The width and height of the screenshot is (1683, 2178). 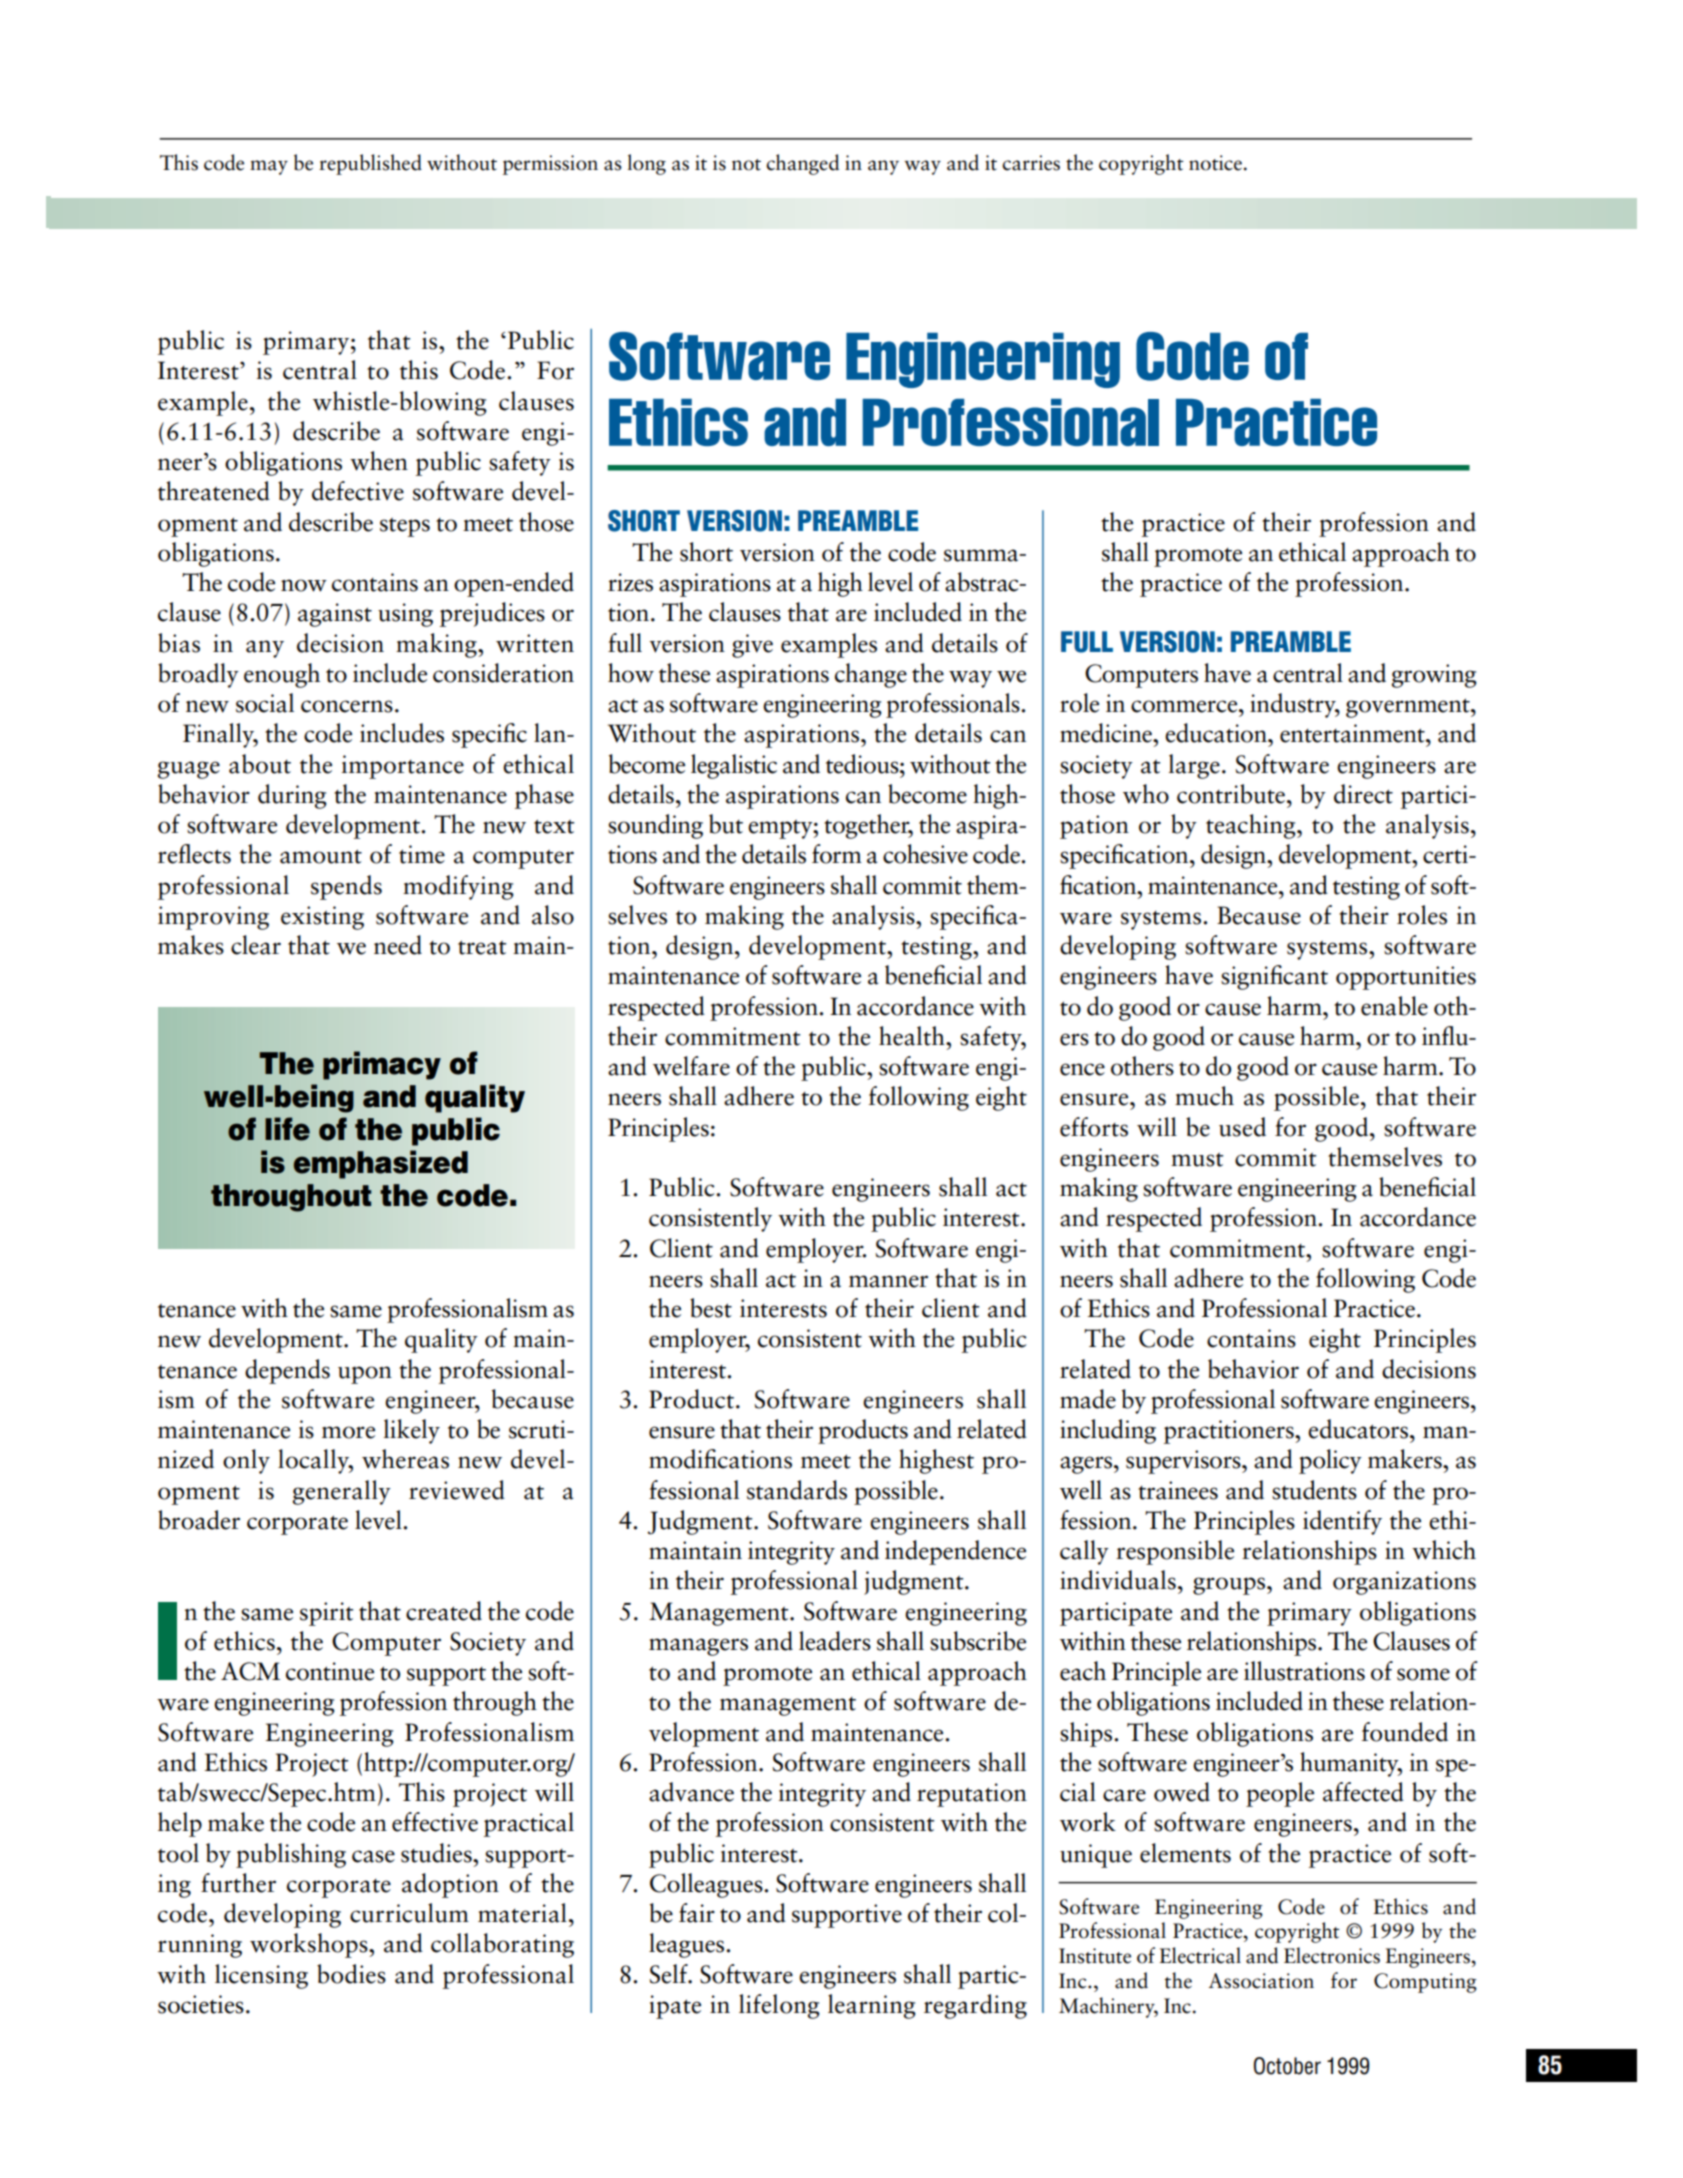 I want to click on carries, so click(x=1031, y=163).
